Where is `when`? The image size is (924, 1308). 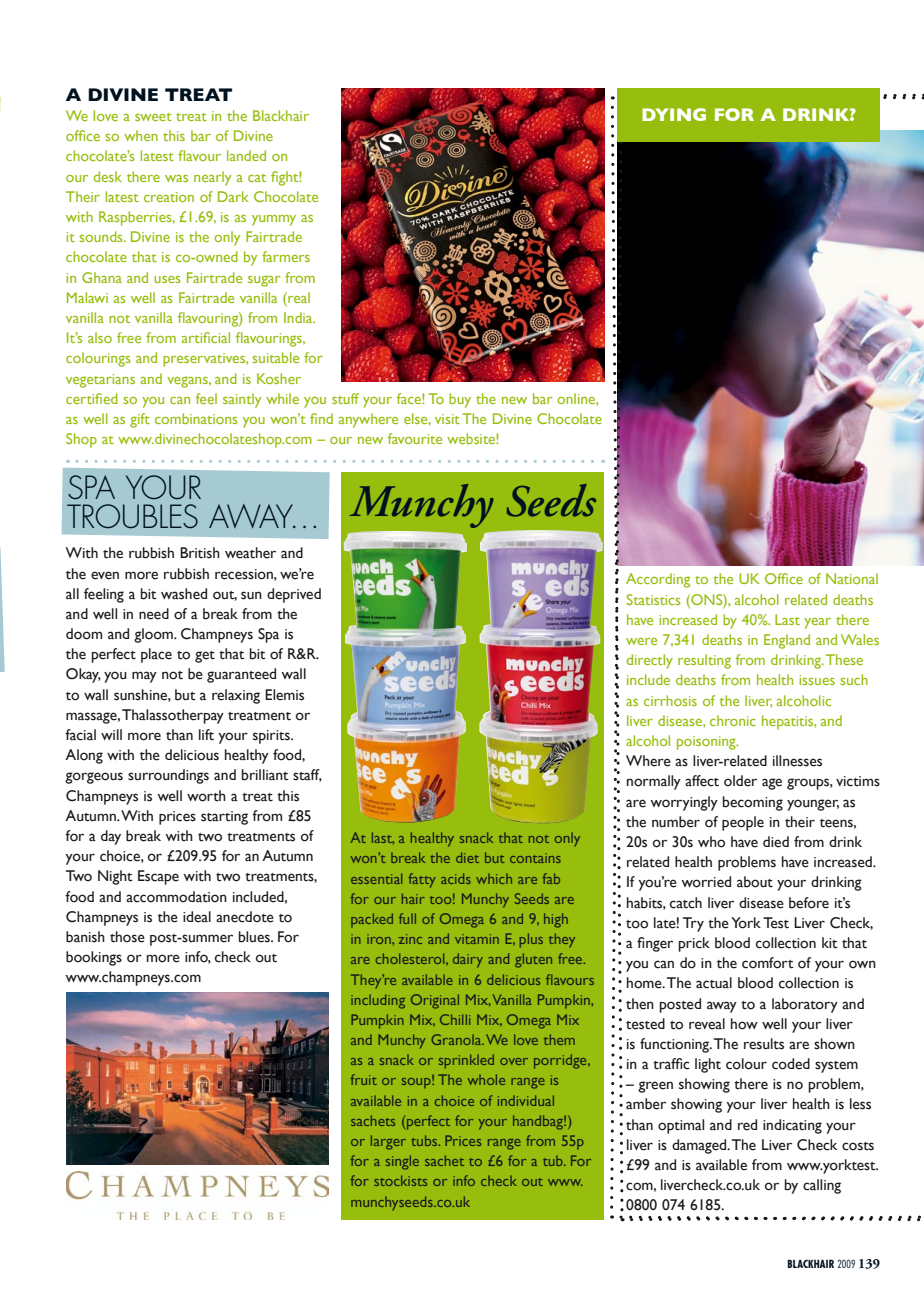
when is located at coordinates (141, 135).
